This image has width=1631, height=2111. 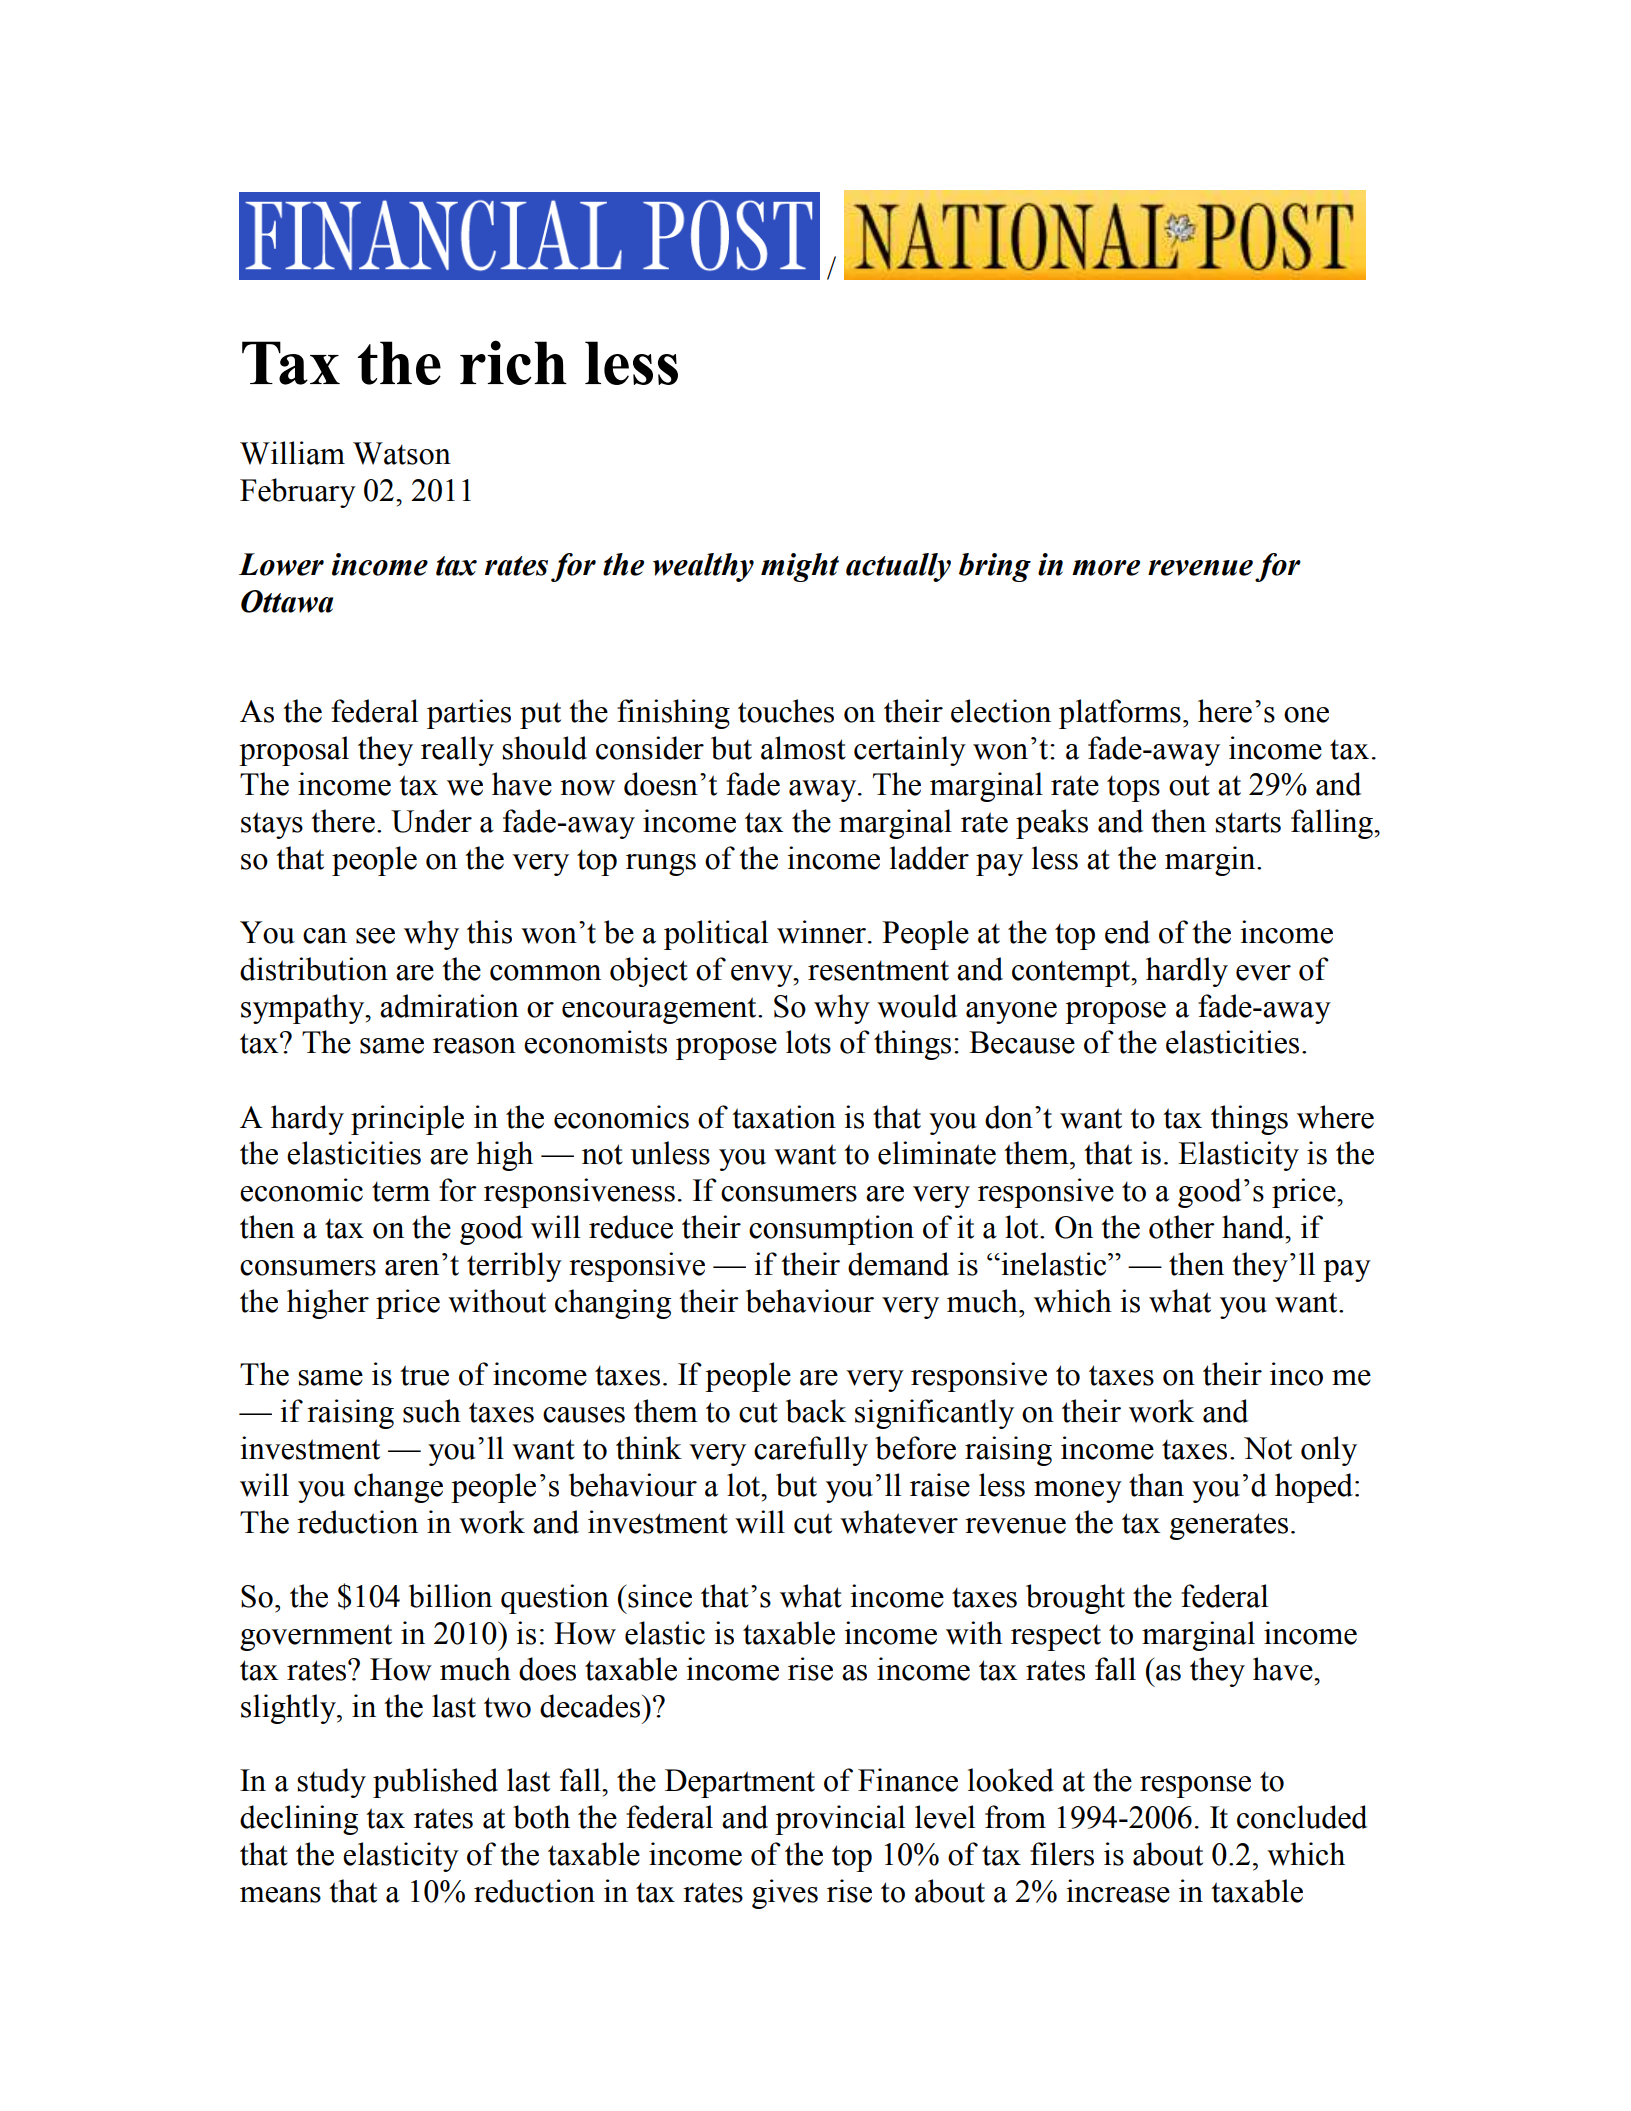 I want to click on back, so click(x=816, y=1411).
